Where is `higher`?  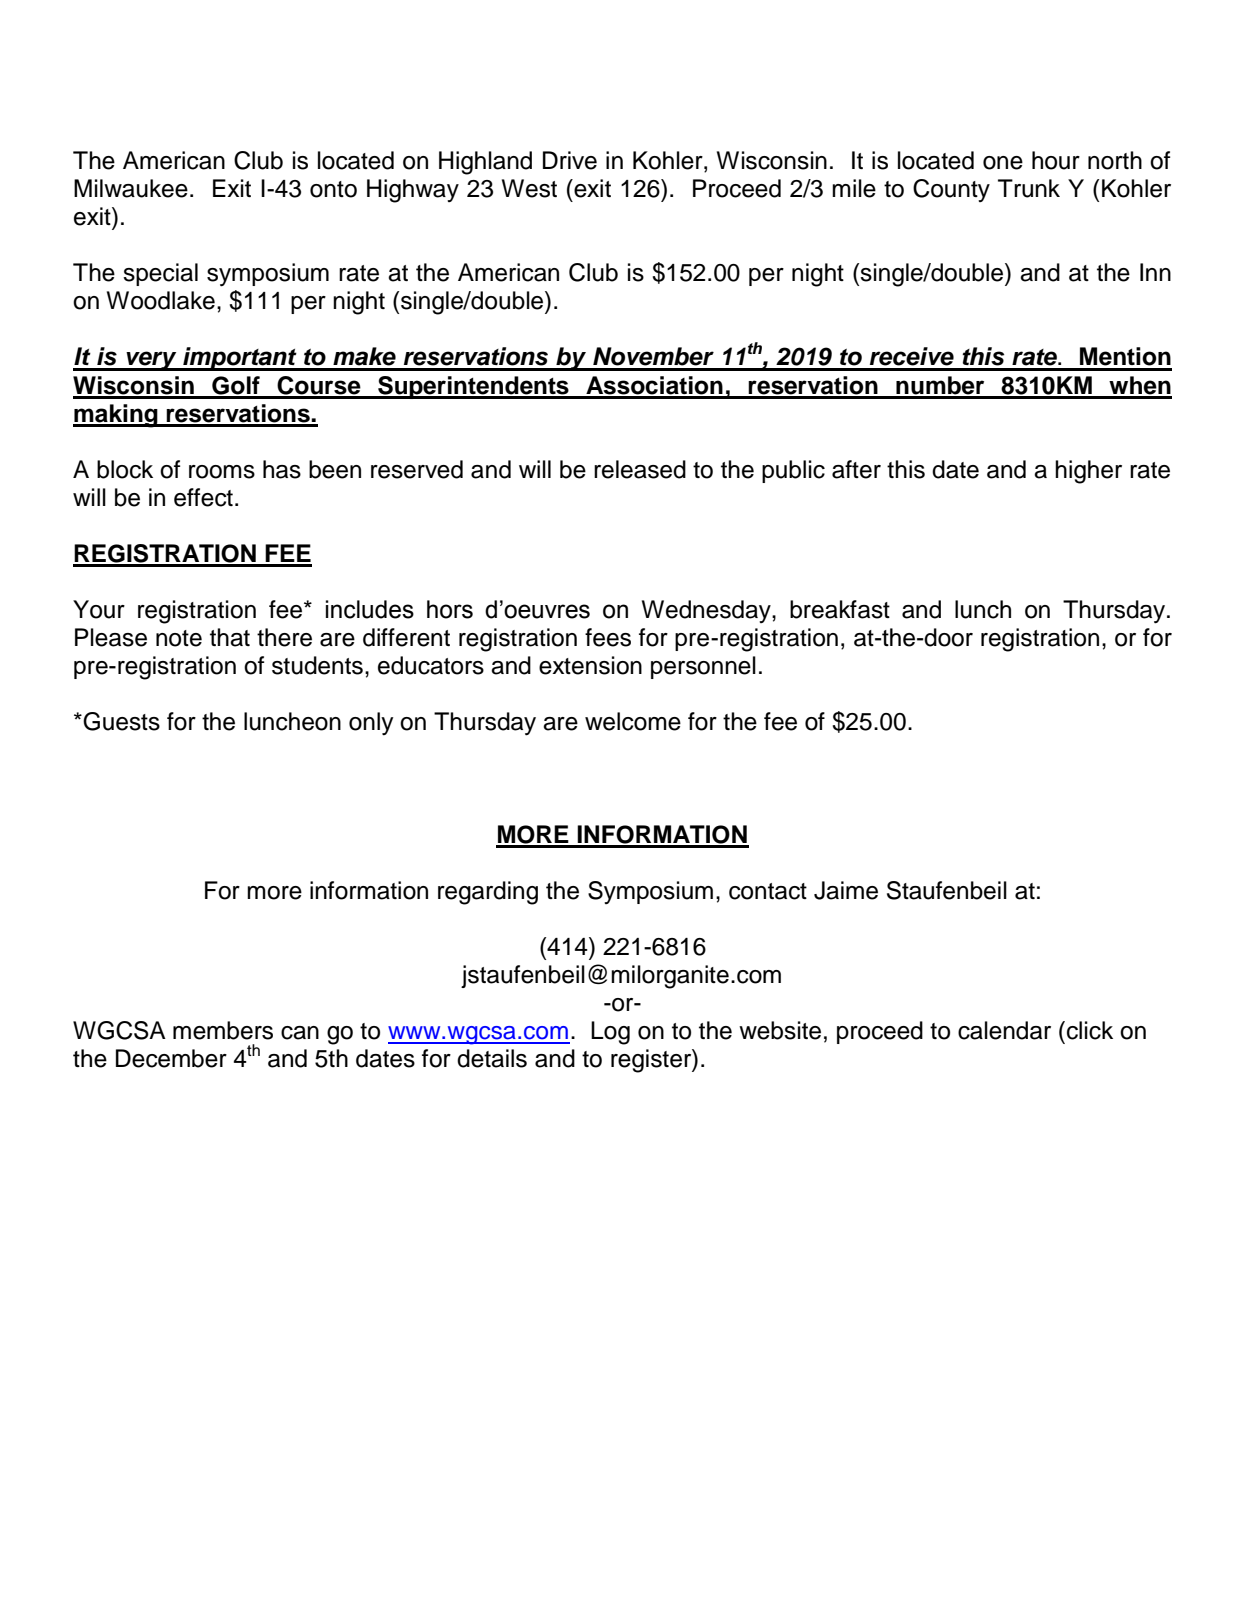
higher is located at coordinates (1088, 472).
